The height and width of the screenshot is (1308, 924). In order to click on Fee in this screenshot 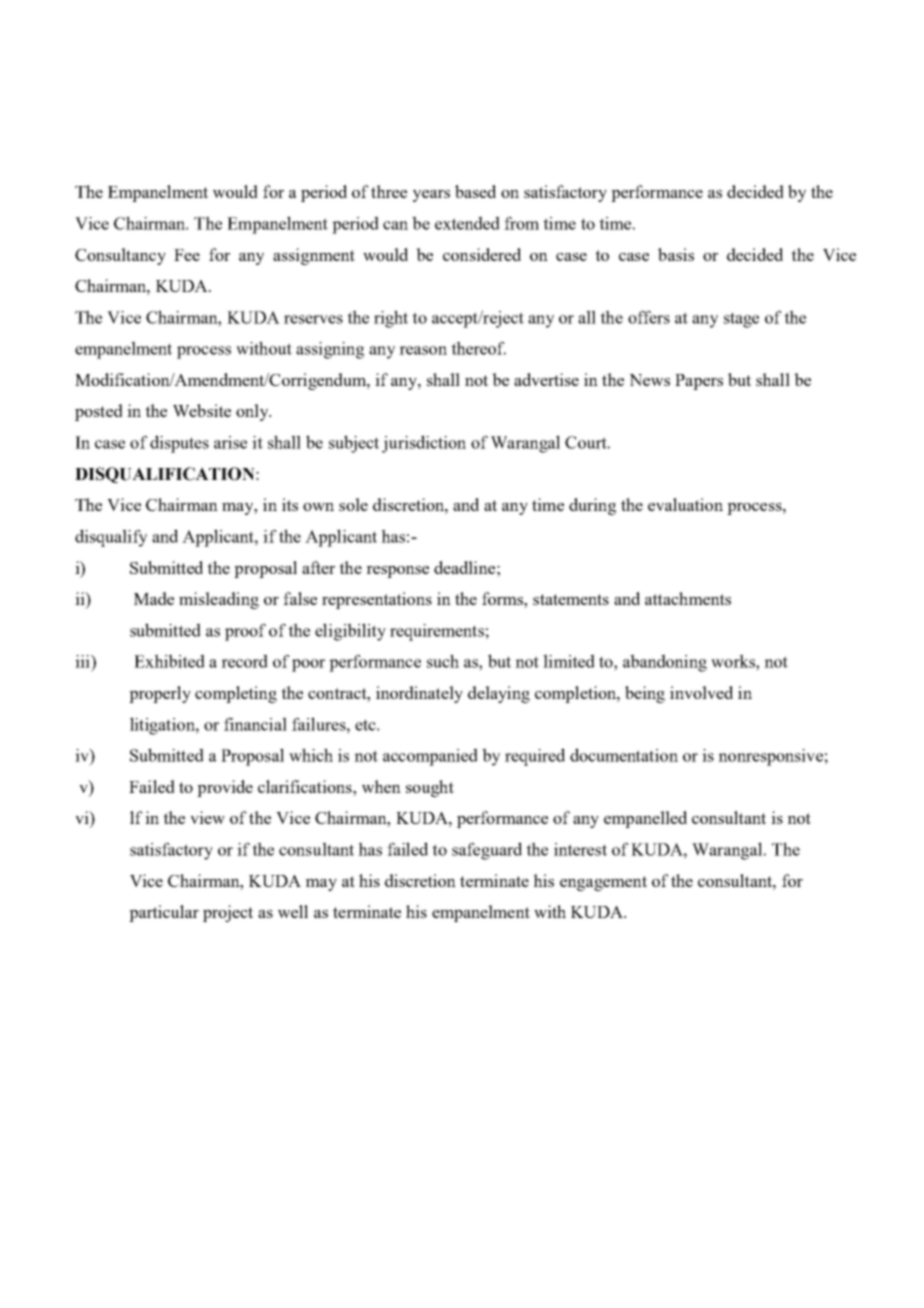, I will do `click(187, 255)`.
